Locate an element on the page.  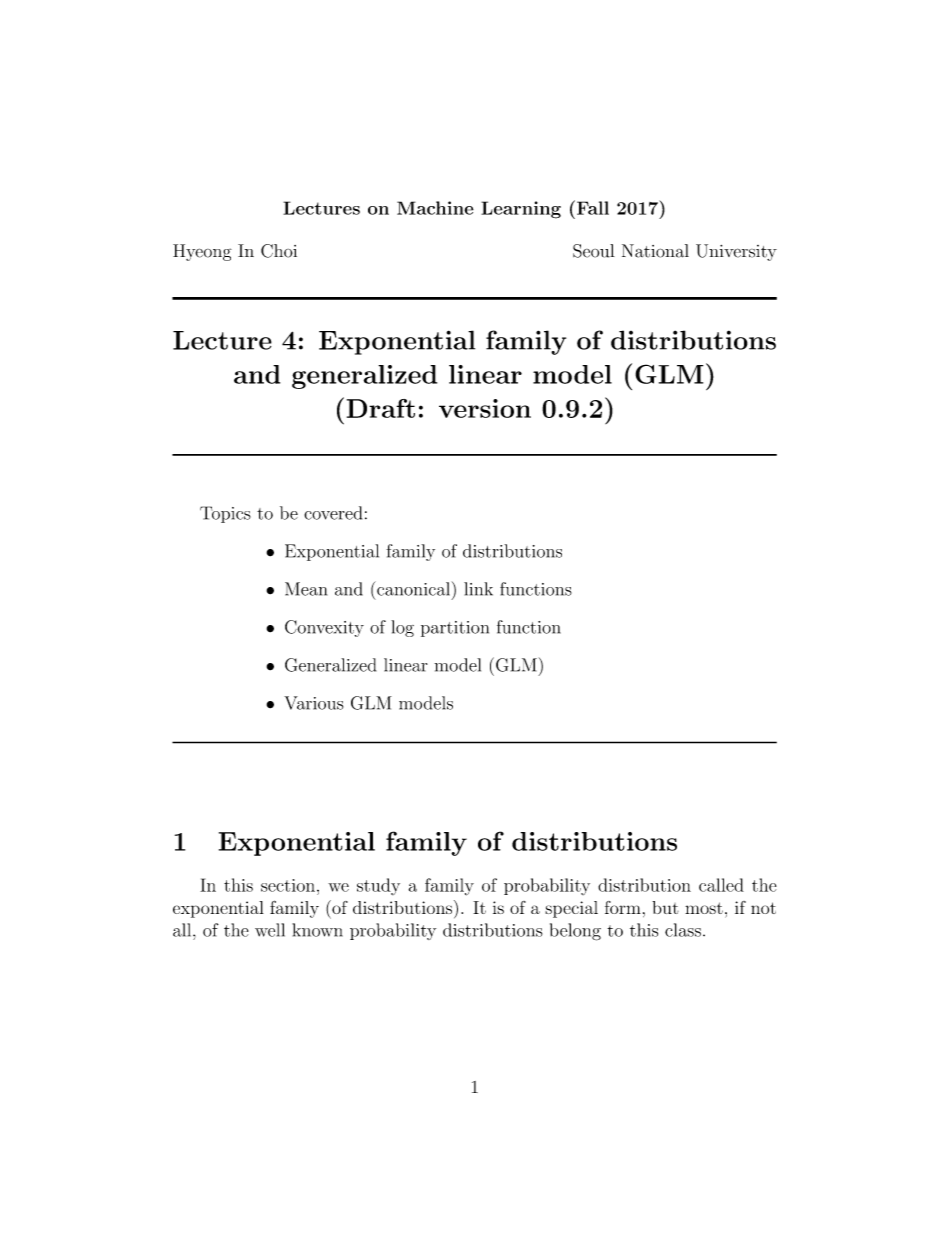
partition is located at coordinates (455, 629).
